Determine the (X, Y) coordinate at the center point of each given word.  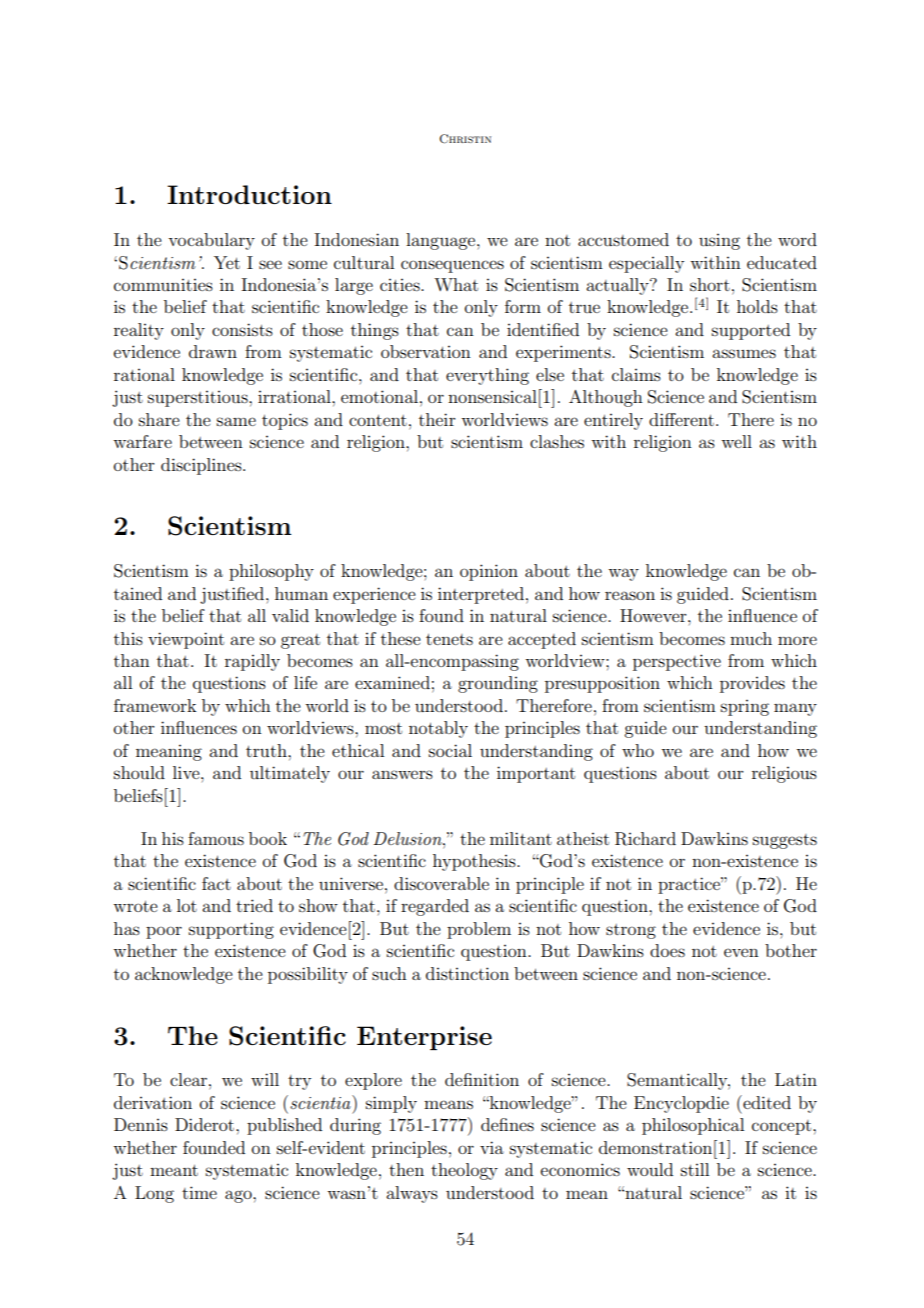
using (719, 242)
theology (464, 1171)
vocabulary (211, 241)
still (695, 1169)
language (442, 241)
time (199, 1192)
